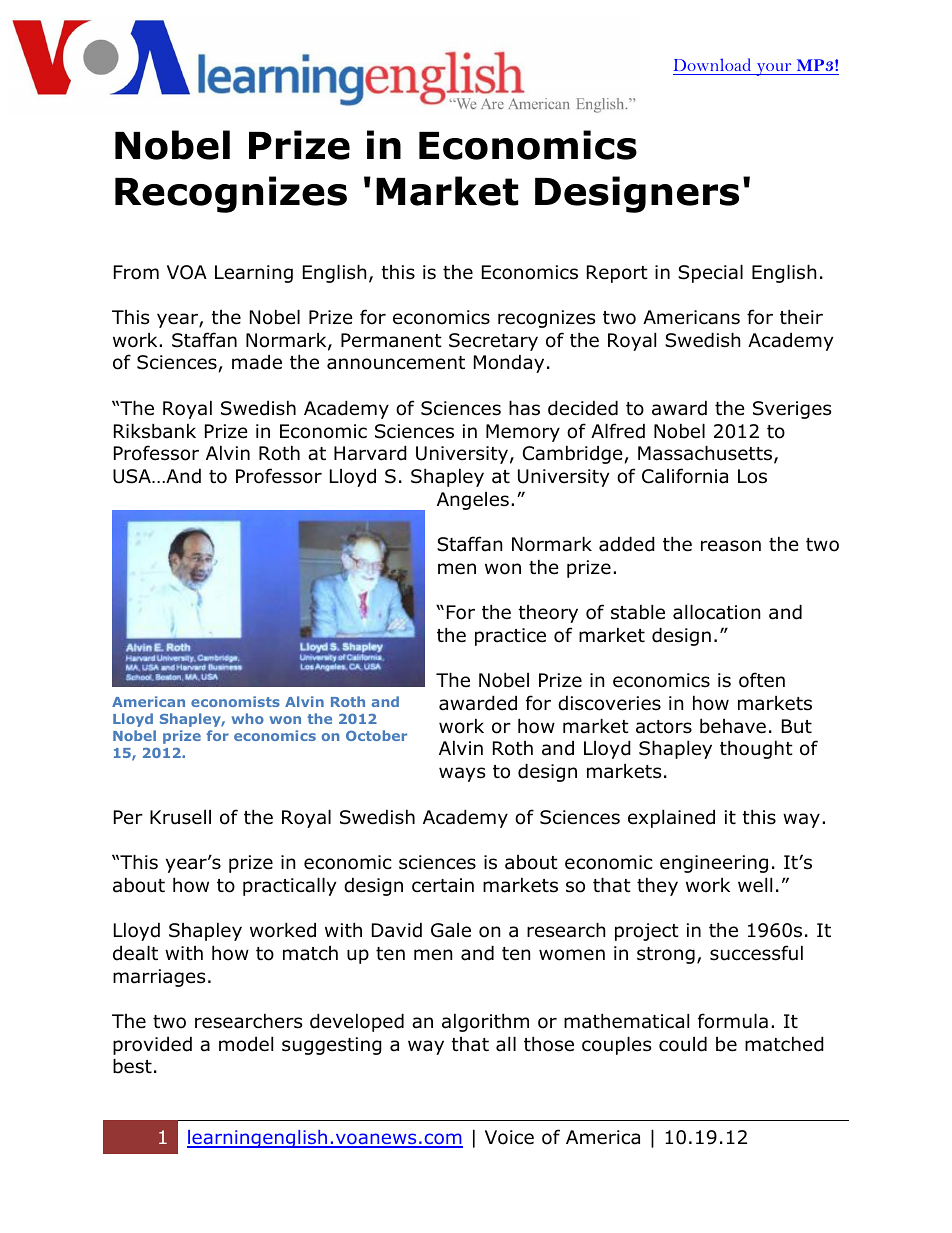 The width and height of the screenshot is (952, 1233). What do you see at coordinates (510, 637) in the screenshot?
I see `practice` at bounding box center [510, 637].
